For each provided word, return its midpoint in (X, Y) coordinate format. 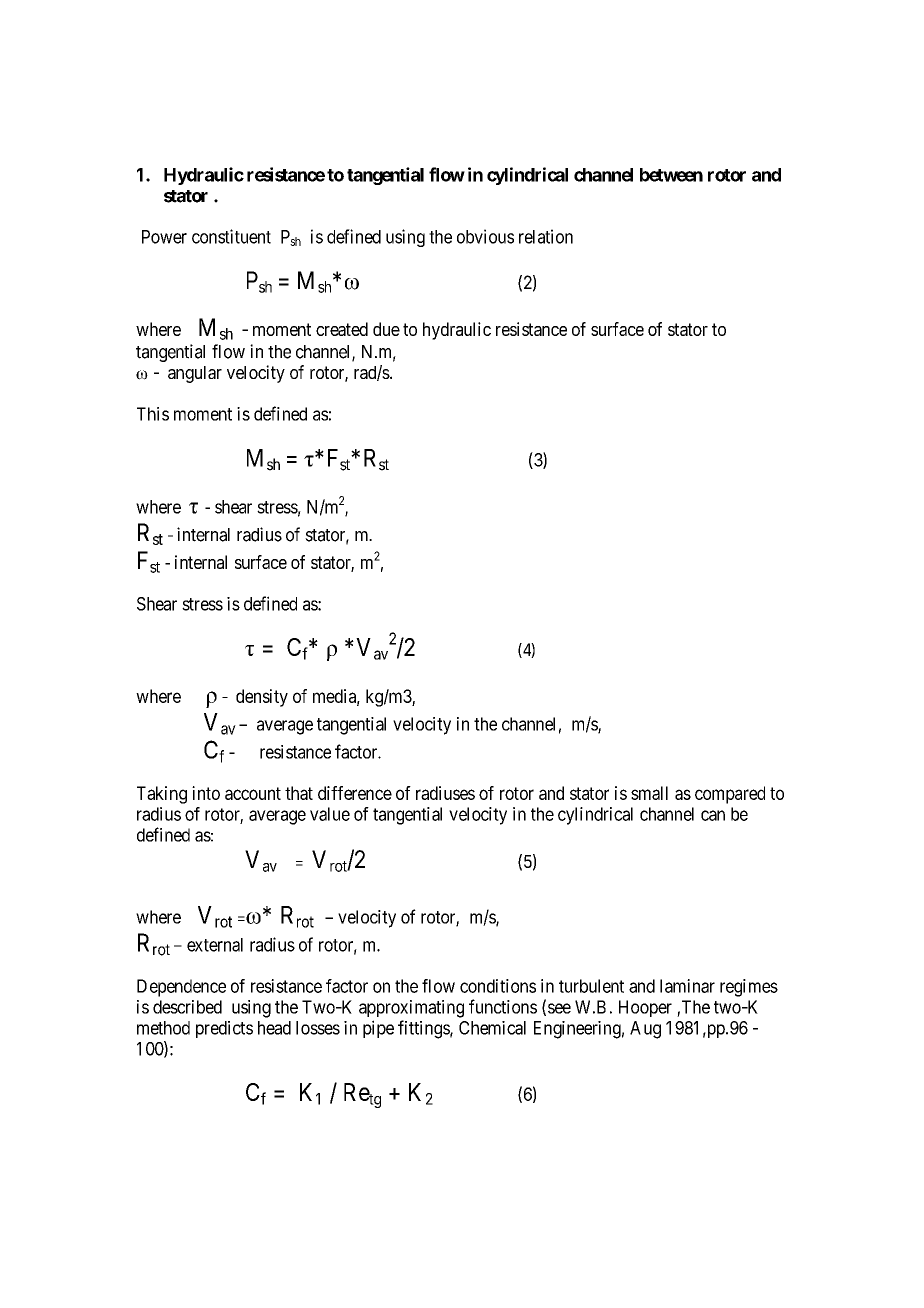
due (386, 329)
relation (546, 236)
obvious (485, 236)
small (649, 793)
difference (355, 793)
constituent (231, 236)
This (153, 414)
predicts (224, 1029)
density (262, 698)
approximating (411, 1009)
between (671, 175)
